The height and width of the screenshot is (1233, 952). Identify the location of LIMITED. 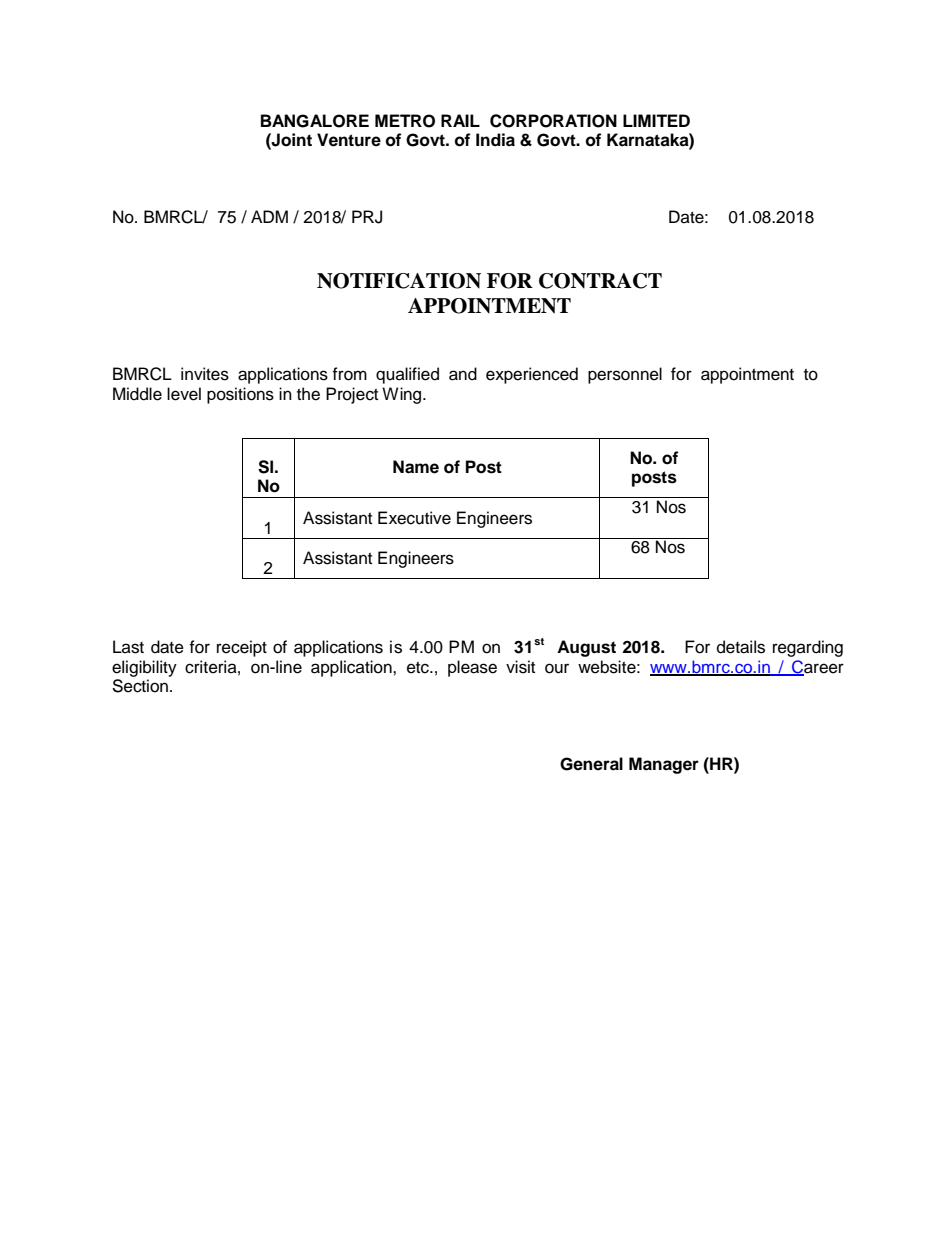
(656, 120).
